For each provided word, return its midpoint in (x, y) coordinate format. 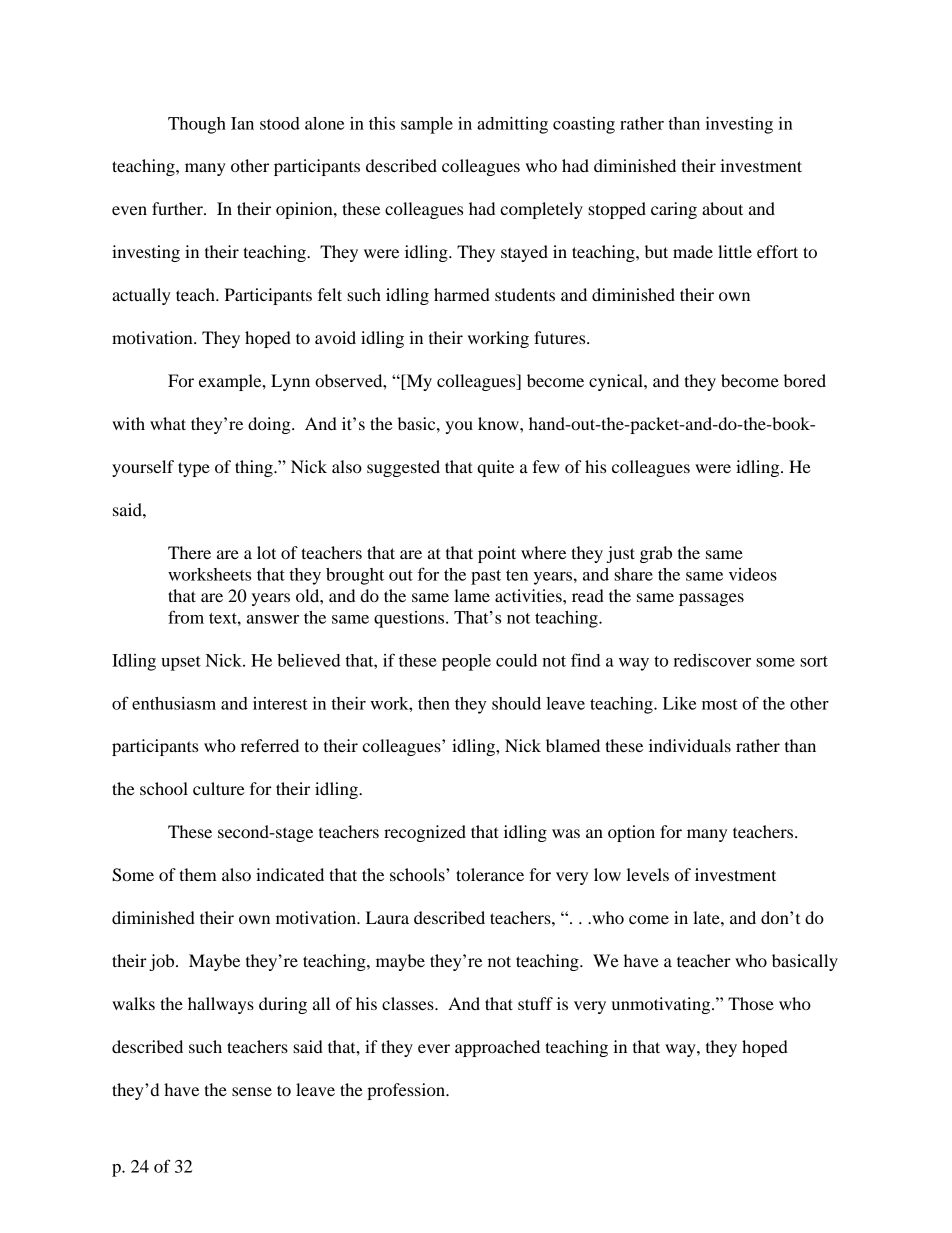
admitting (512, 125)
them (198, 874)
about (722, 208)
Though (197, 125)
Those (751, 1003)
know (499, 423)
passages (711, 599)
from (186, 617)
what (168, 423)
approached (497, 1048)
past (486, 577)
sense (252, 1091)
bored (805, 380)
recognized (425, 833)
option (631, 833)
